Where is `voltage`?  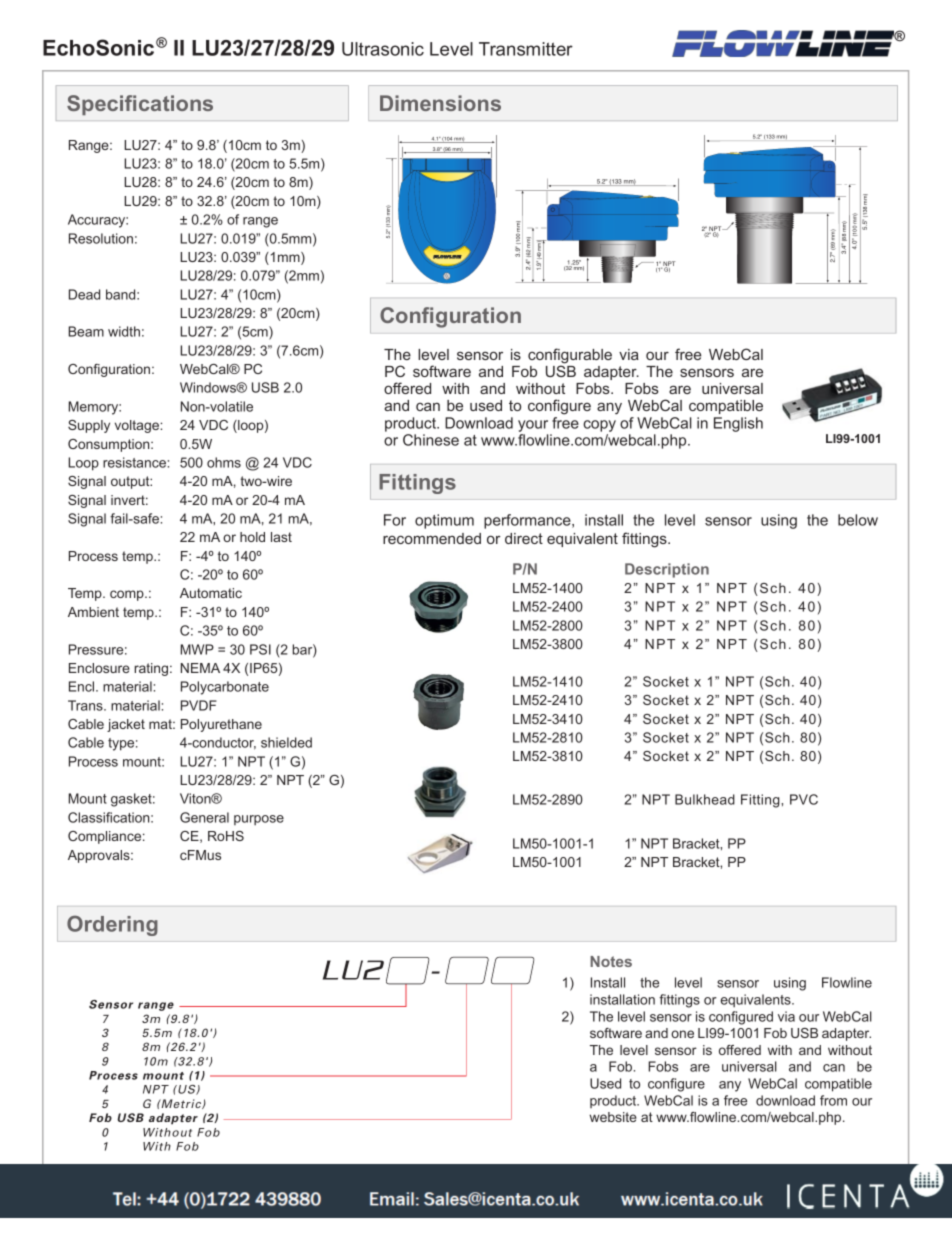
voltage is located at coordinates (138, 426).
